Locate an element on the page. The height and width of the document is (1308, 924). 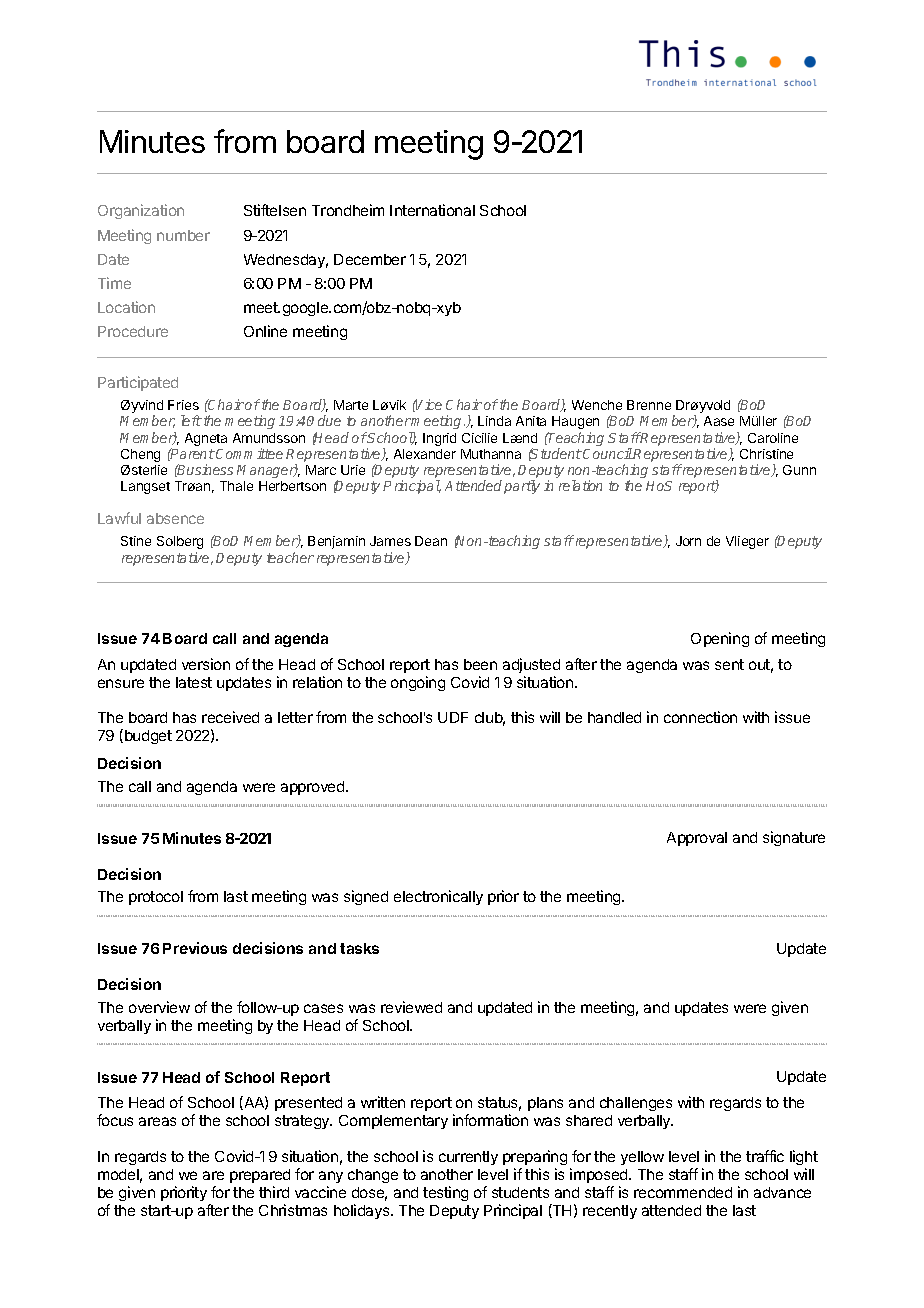
reviewed is located at coordinates (411, 1007).
